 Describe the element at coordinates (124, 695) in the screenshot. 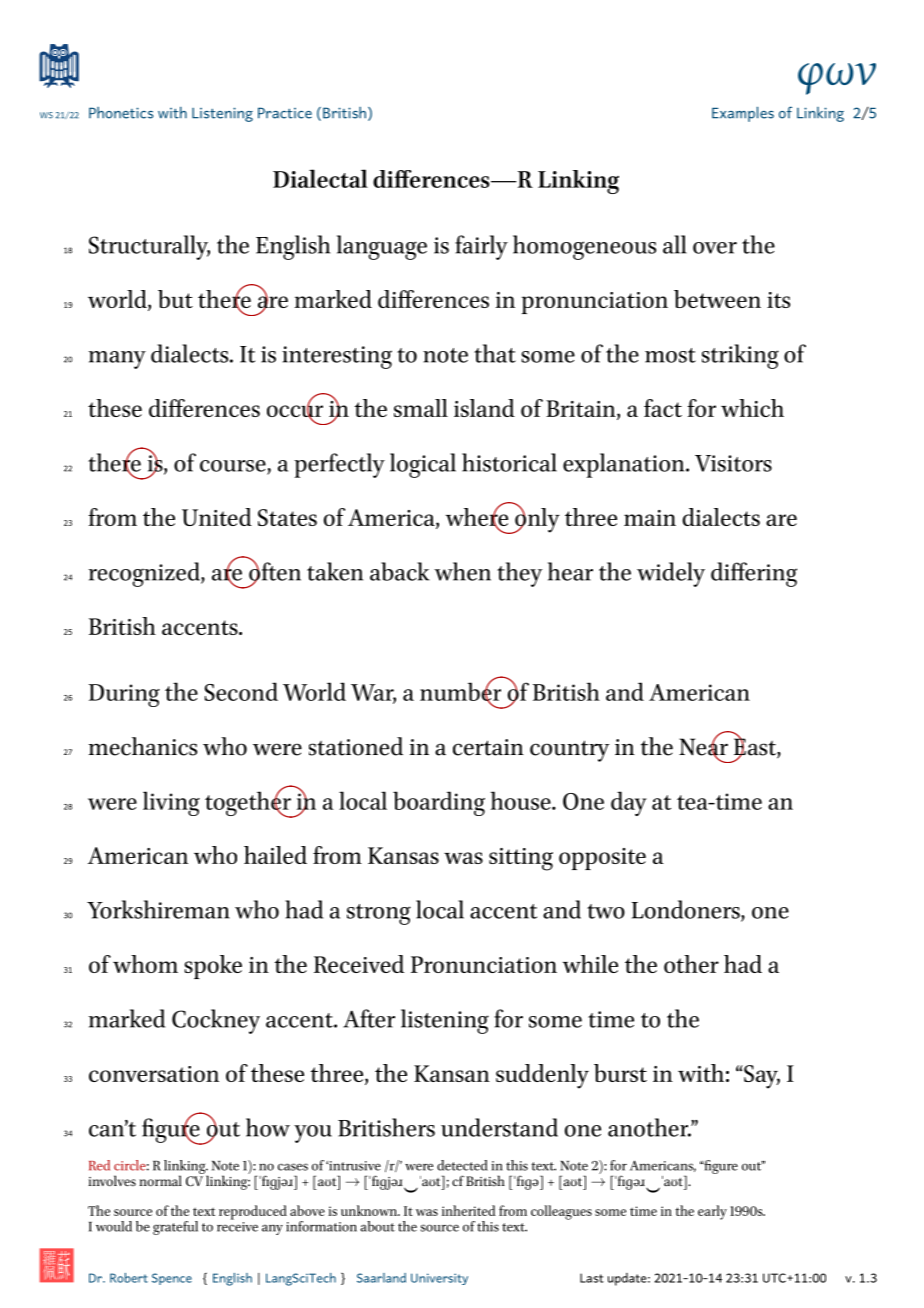

I see `During` at that location.
